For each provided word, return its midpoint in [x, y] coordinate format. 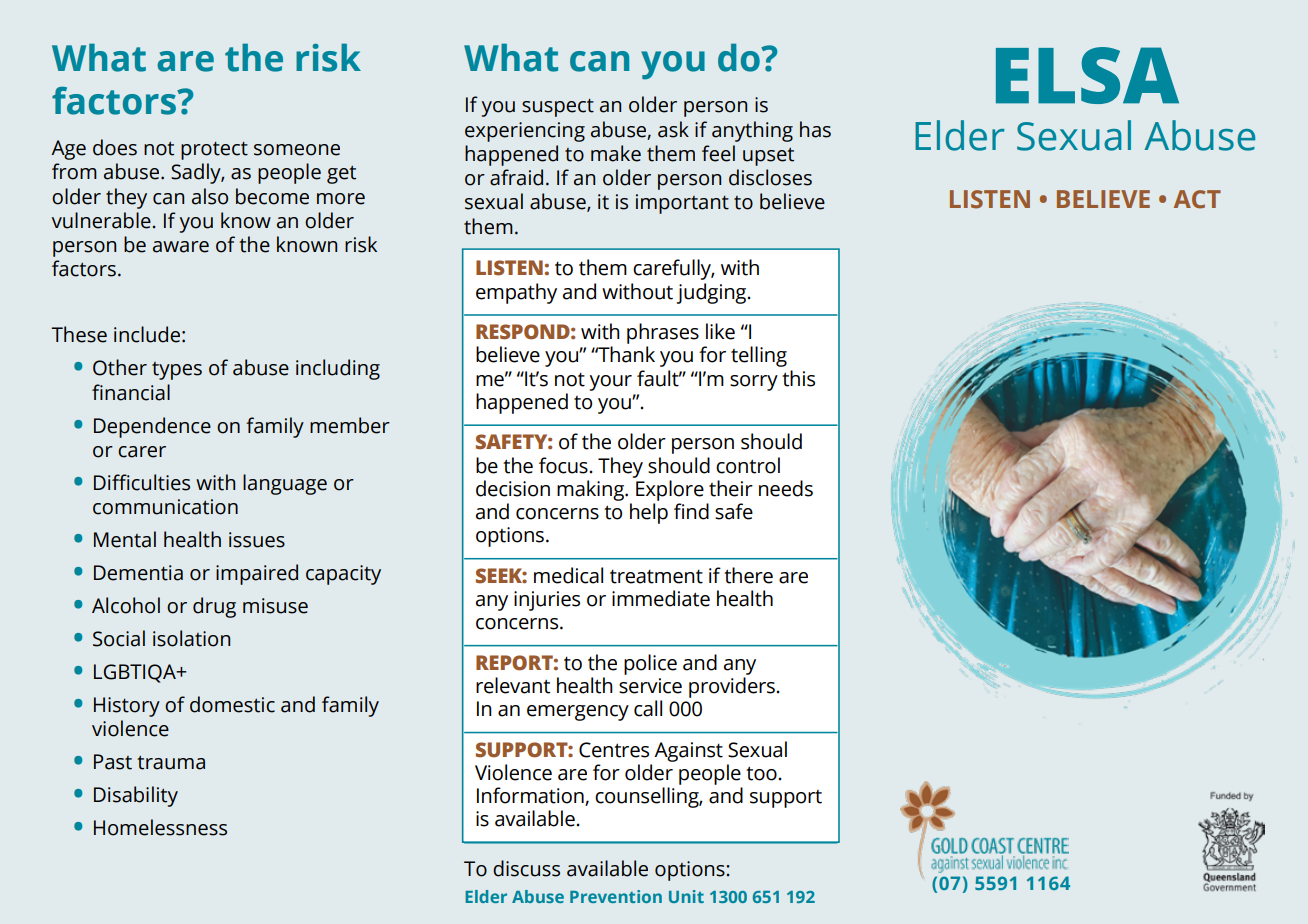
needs [786, 488]
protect [214, 151]
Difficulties [142, 482]
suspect [558, 108]
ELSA [1087, 75]
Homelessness [160, 827]
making [591, 490]
